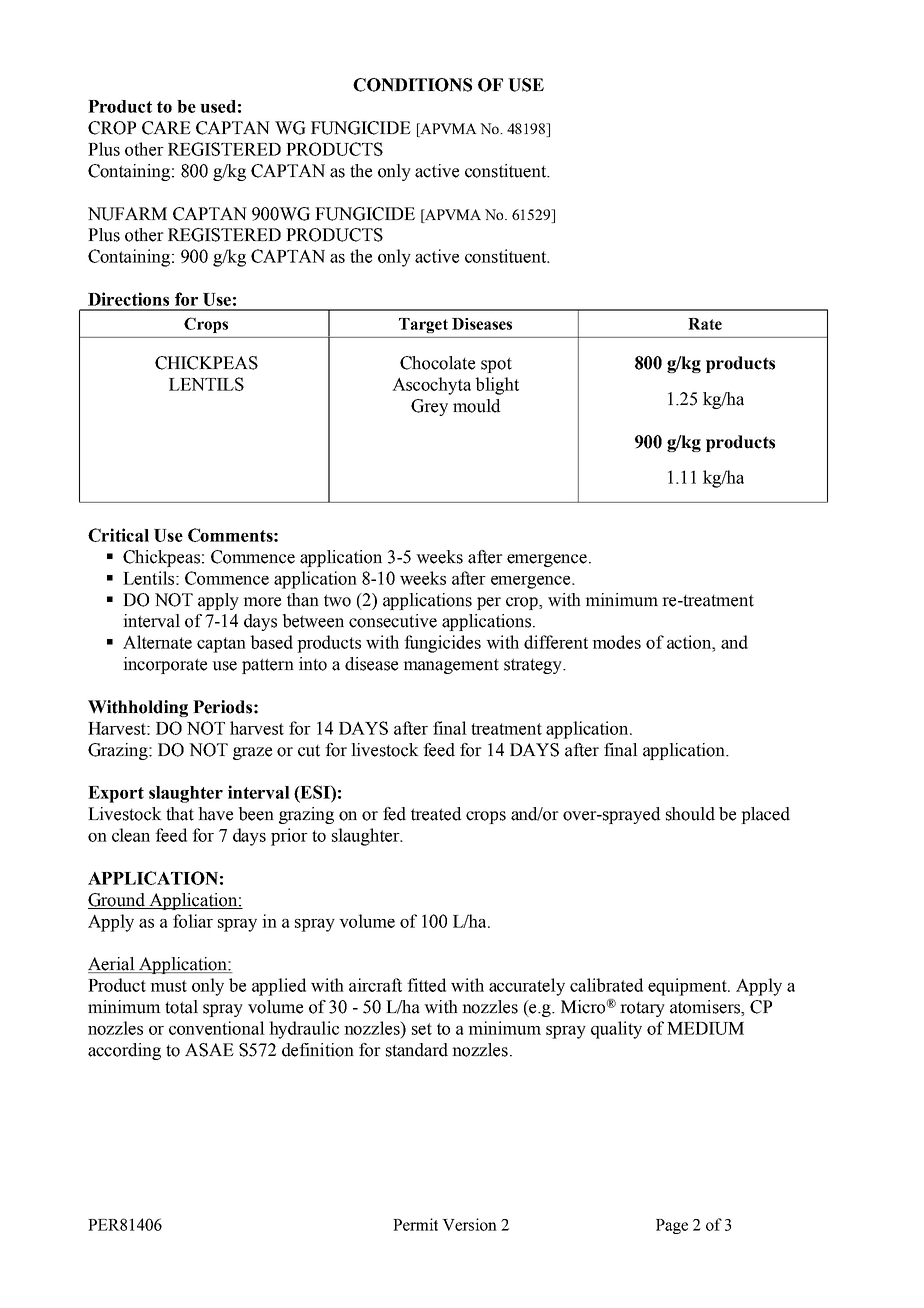  Describe the element at coordinates (616, 642) in the document. I see `modes` at that location.
